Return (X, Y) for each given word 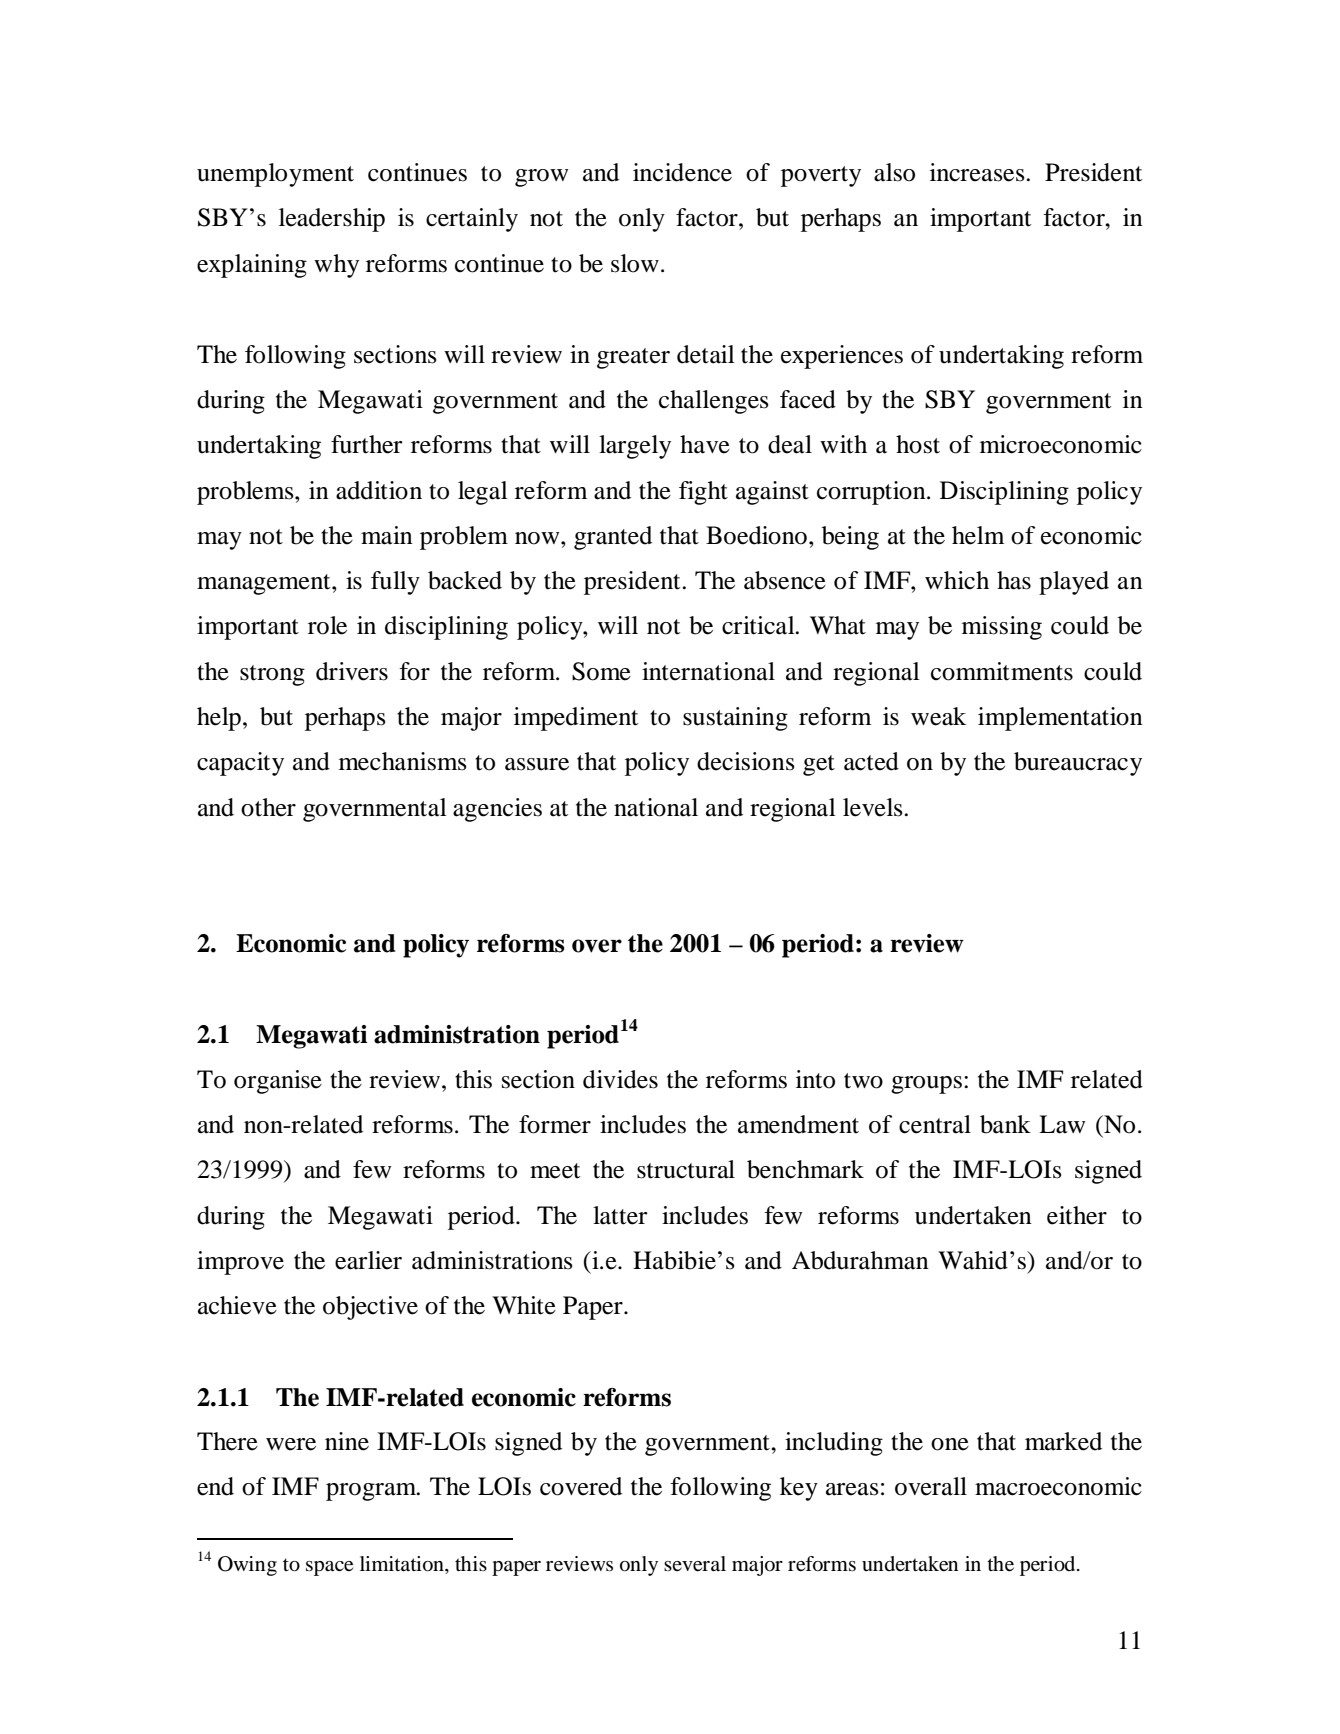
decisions (746, 761)
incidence (682, 172)
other (268, 807)
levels (874, 807)
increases (978, 172)
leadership (332, 220)
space (329, 1568)
